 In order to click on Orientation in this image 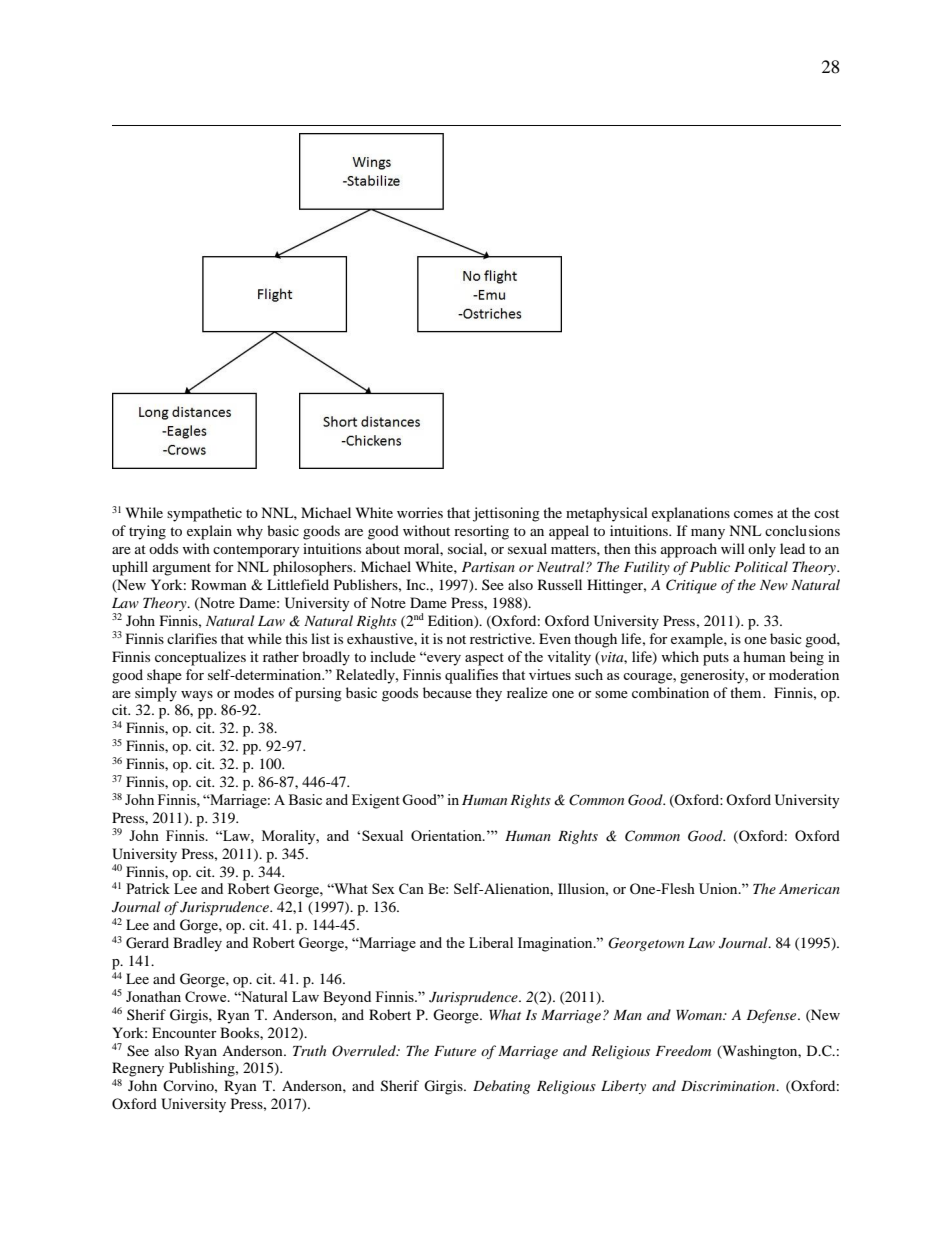, I will do `click(447, 835)`.
